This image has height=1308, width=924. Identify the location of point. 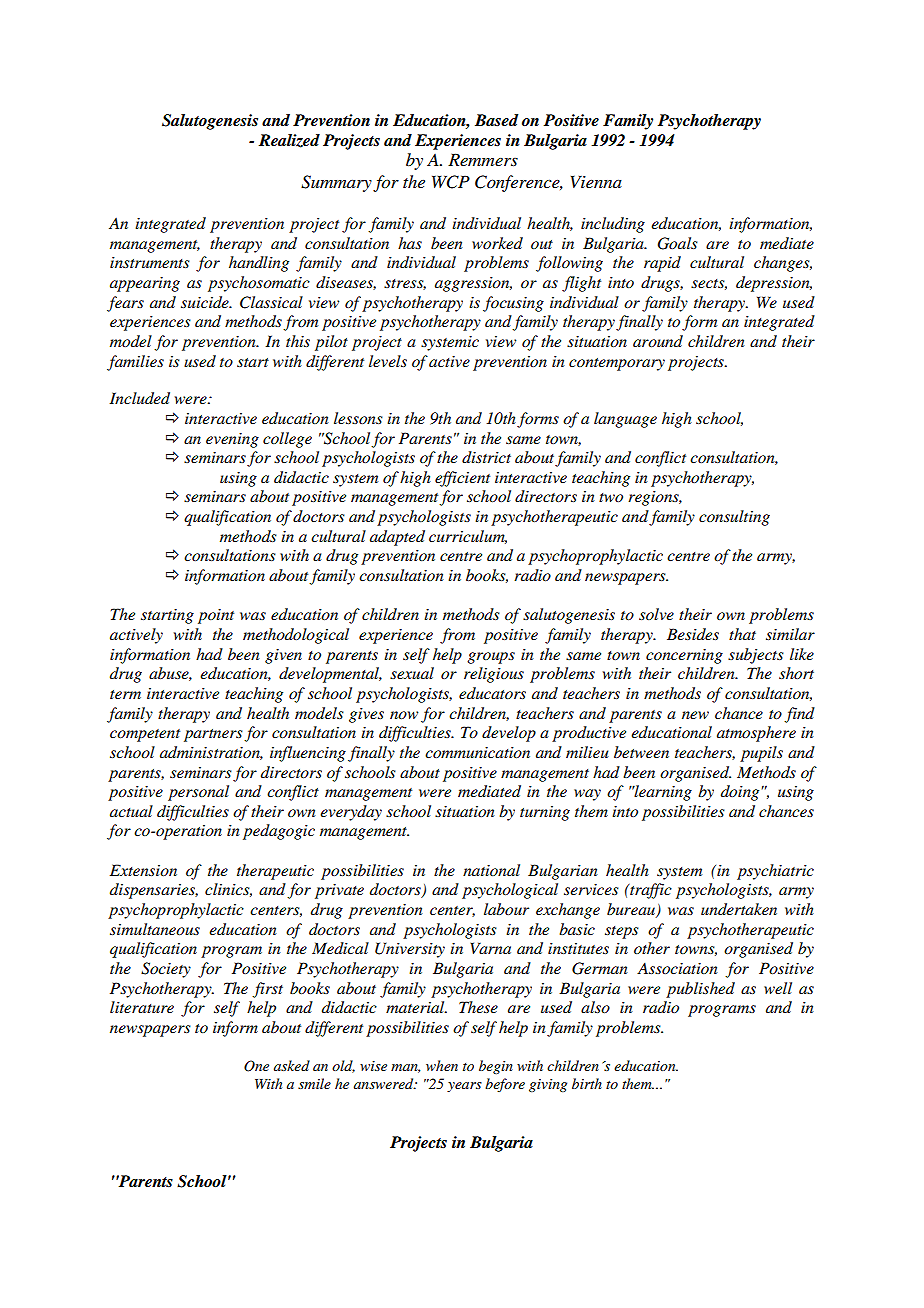
(216, 616).
